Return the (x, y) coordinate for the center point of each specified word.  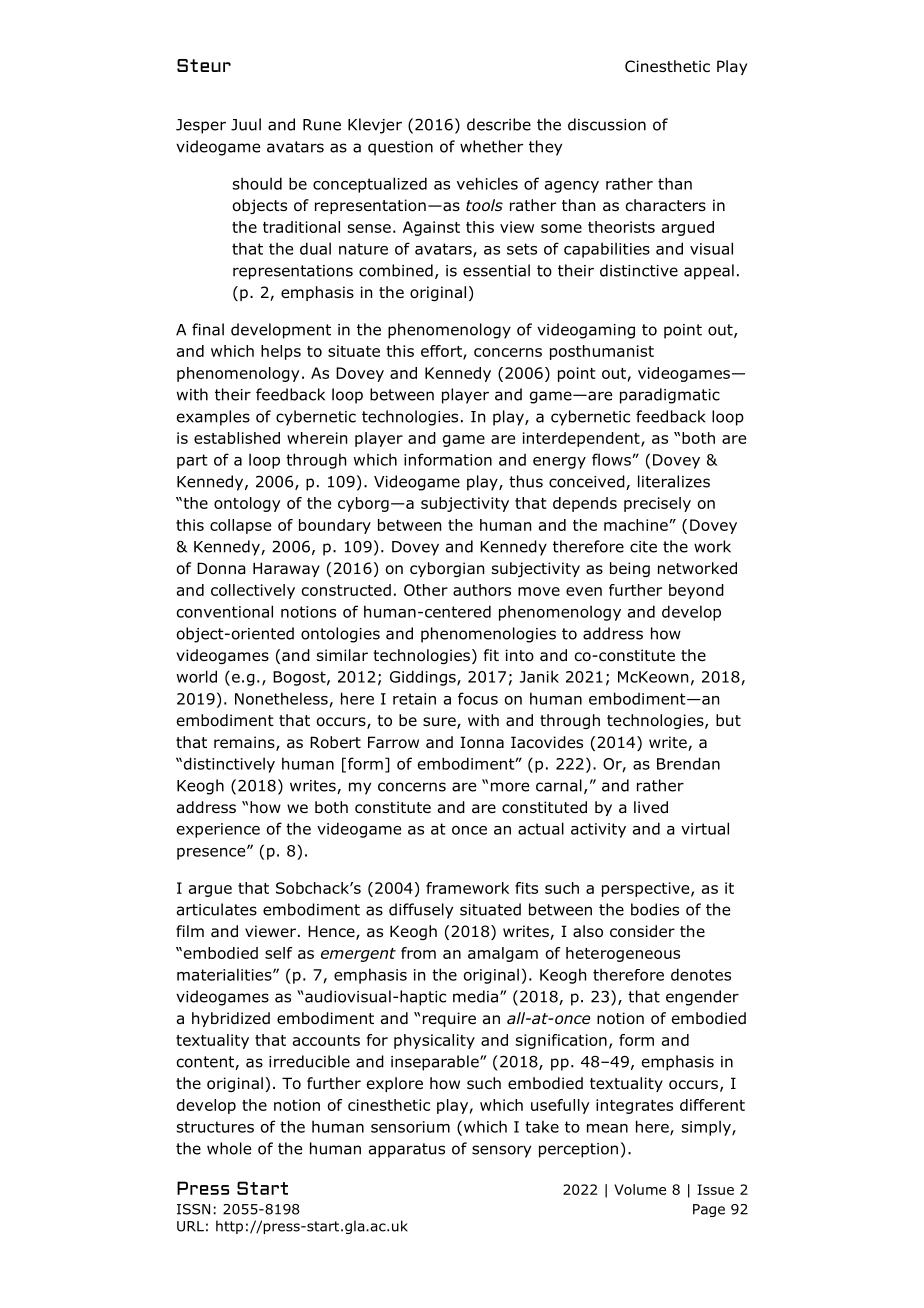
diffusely (421, 911)
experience (218, 830)
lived (651, 807)
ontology (247, 504)
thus (526, 481)
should (257, 183)
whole (229, 1148)
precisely (657, 504)
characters (666, 205)
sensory (501, 1151)
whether (491, 146)
